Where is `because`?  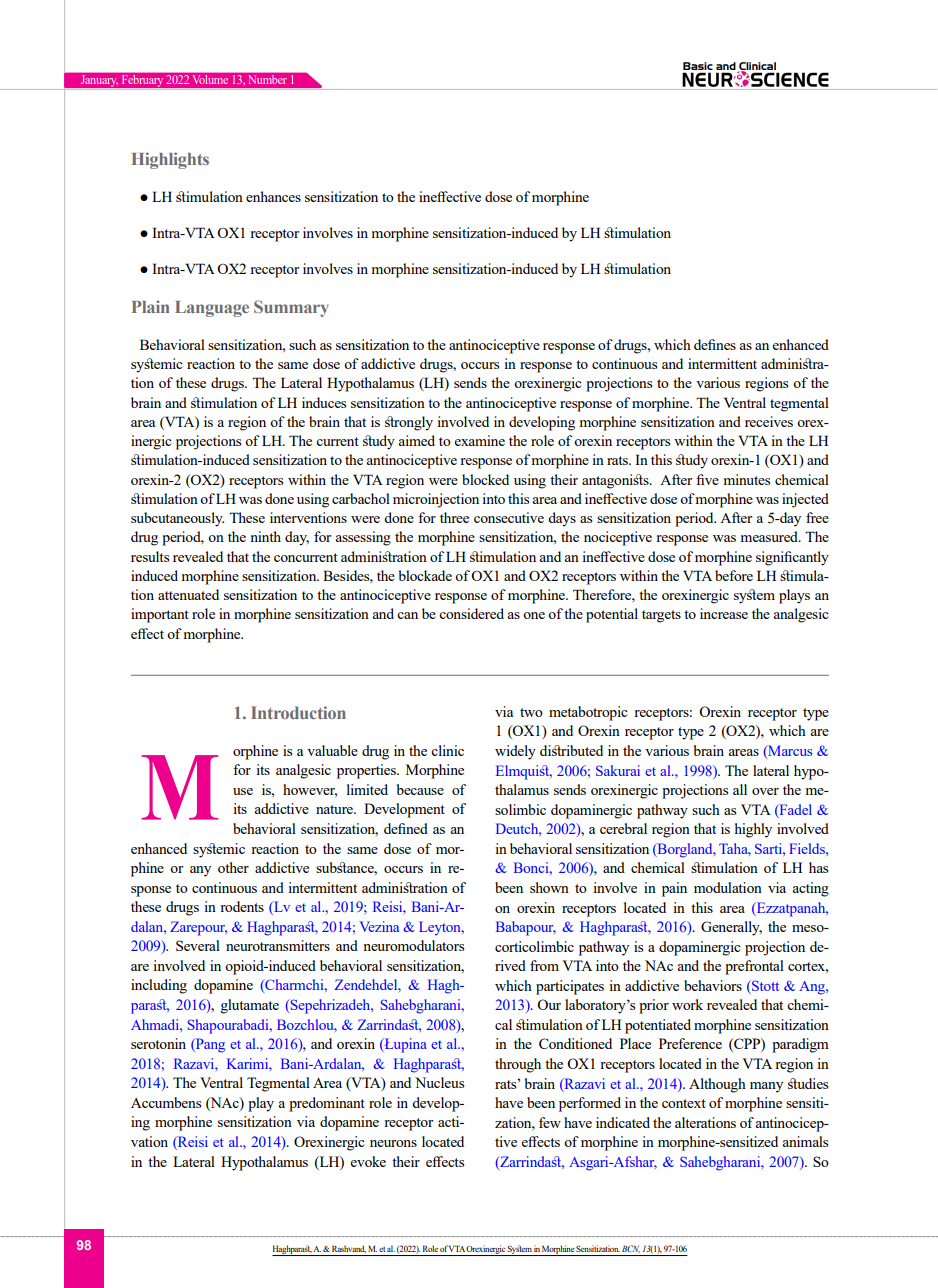
because is located at coordinates (420, 789).
